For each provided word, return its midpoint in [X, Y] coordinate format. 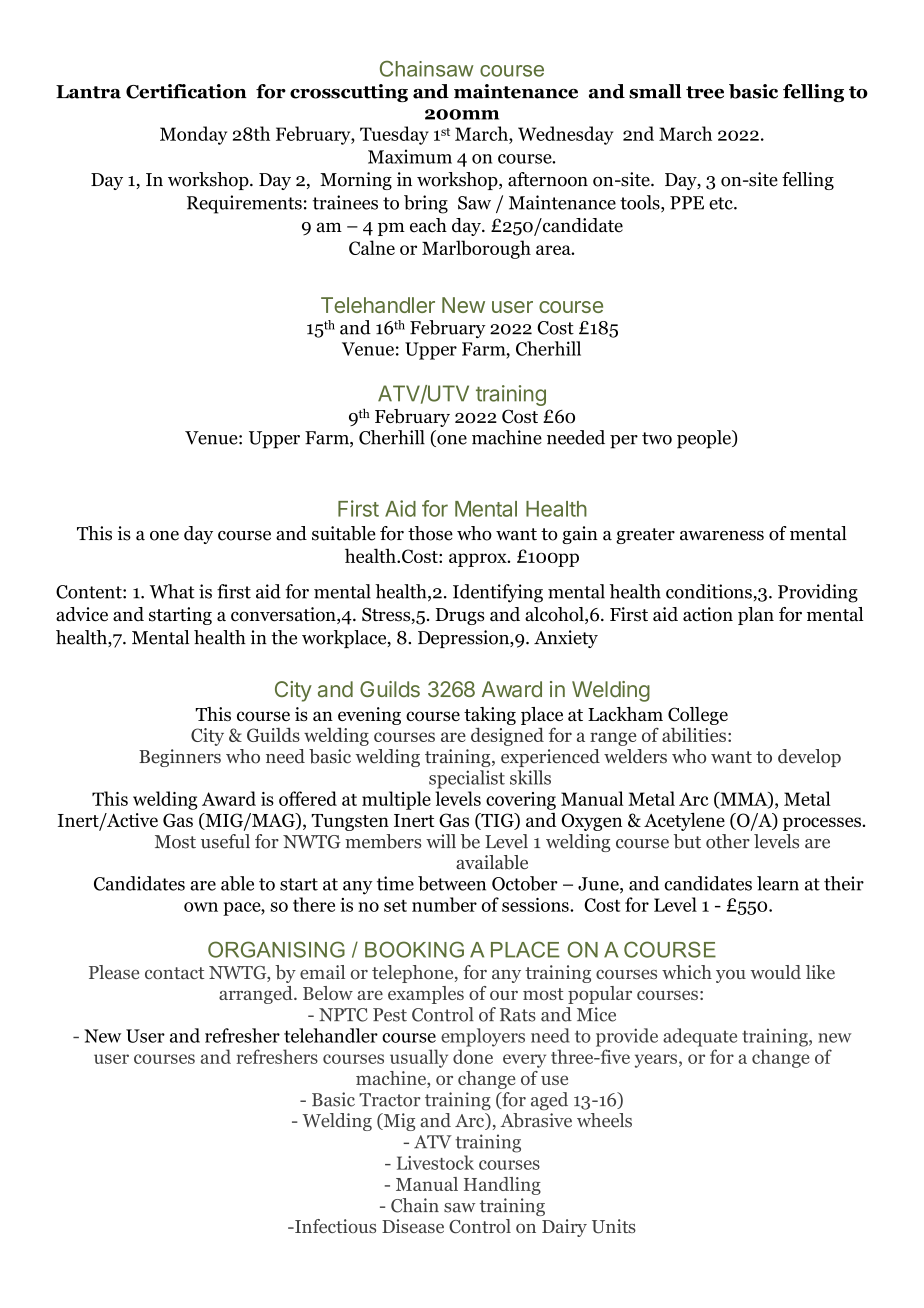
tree [705, 92]
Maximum [410, 156]
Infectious [334, 1226]
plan [756, 616]
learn [778, 883]
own [201, 907]
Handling [502, 1186]
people [705, 439]
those [430, 533]
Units [614, 1226]
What [172, 591]
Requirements [244, 204]
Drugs [460, 616]
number [444, 904]
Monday [193, 135]
